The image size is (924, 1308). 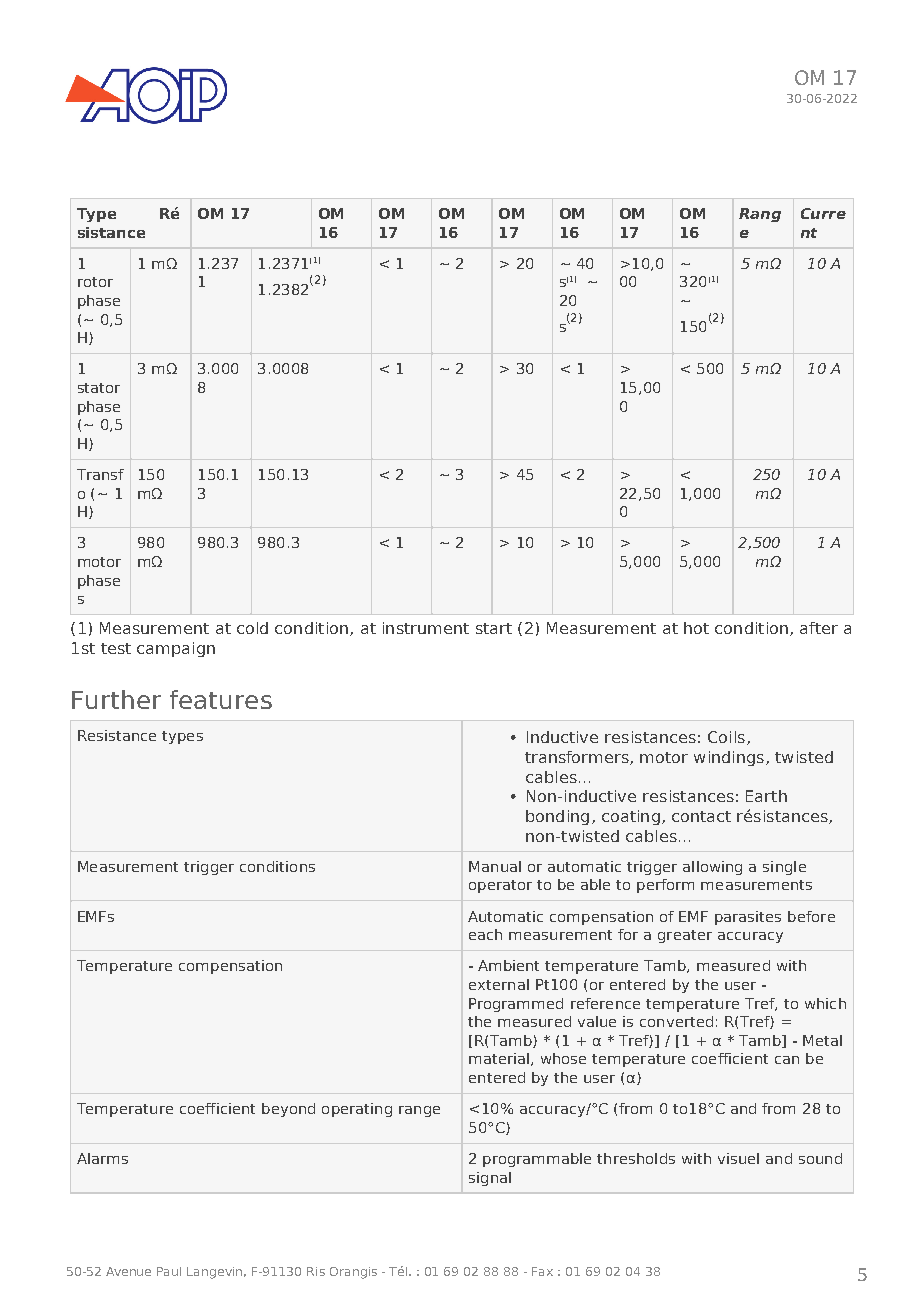 I want to click on converted, so click(x=676, y=1021).
